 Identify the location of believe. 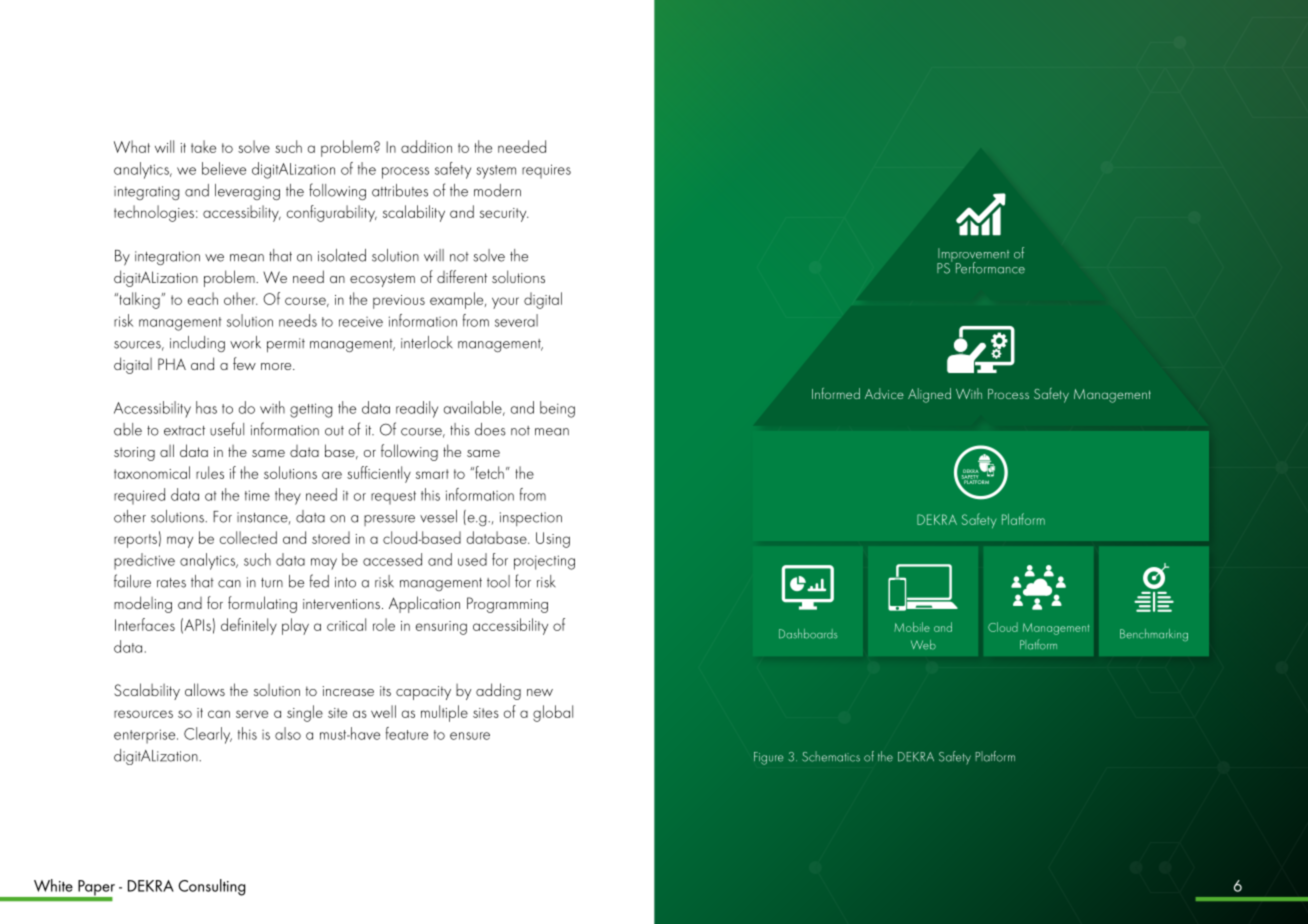
(224, 168).
